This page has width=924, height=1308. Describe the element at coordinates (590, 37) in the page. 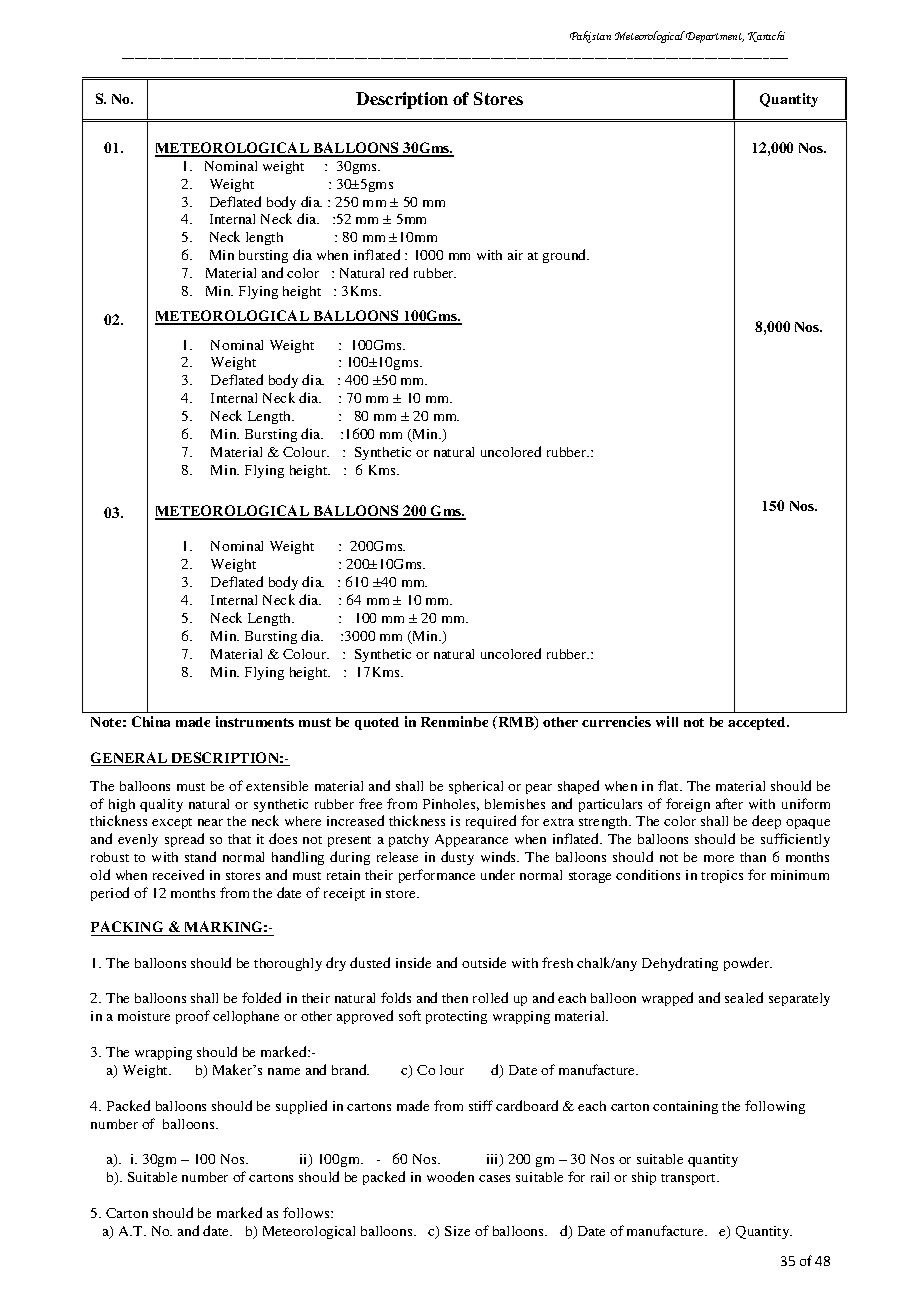

I see `Pakistan` at that location.
